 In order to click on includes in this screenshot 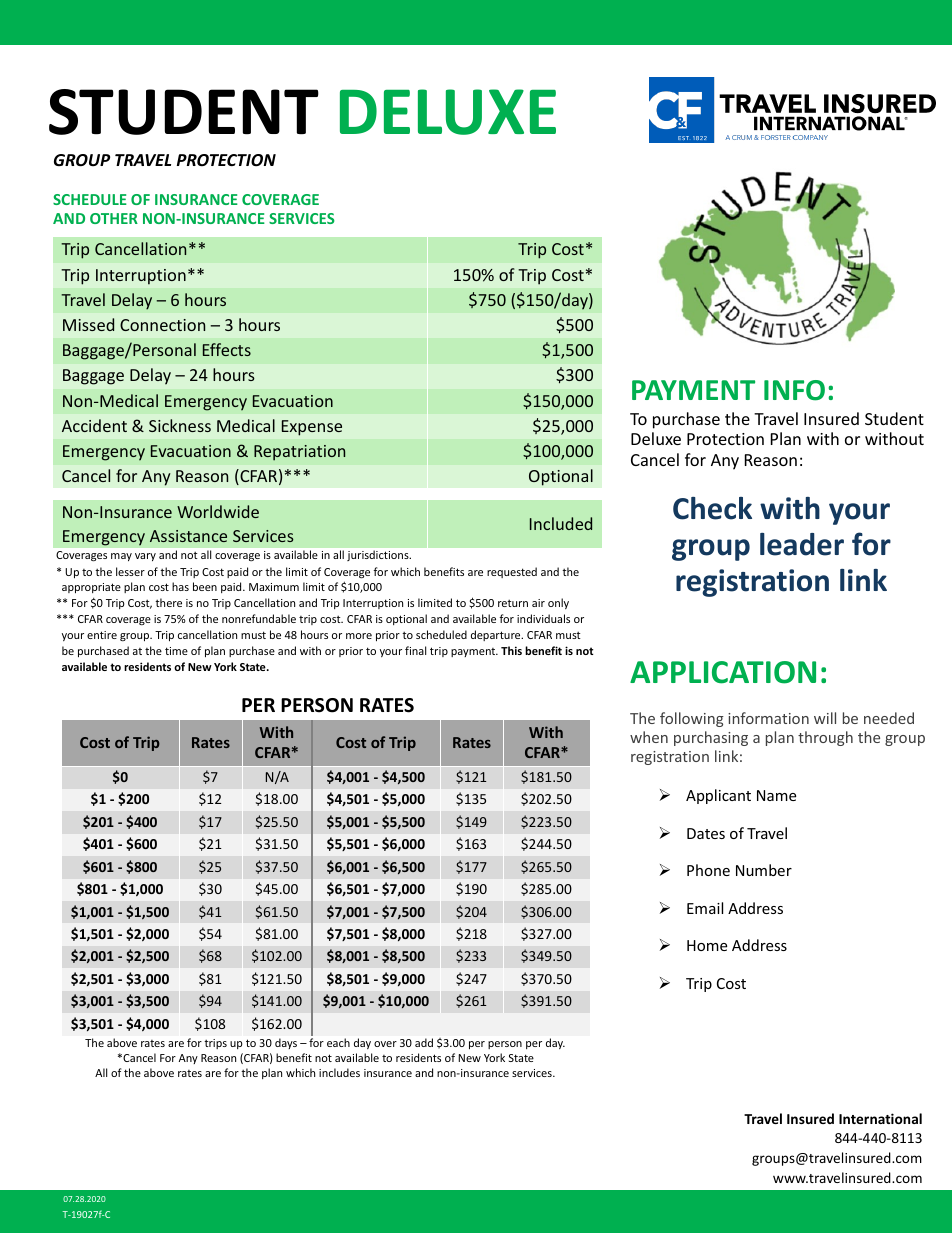, I will do `click(339, 1072)`.
